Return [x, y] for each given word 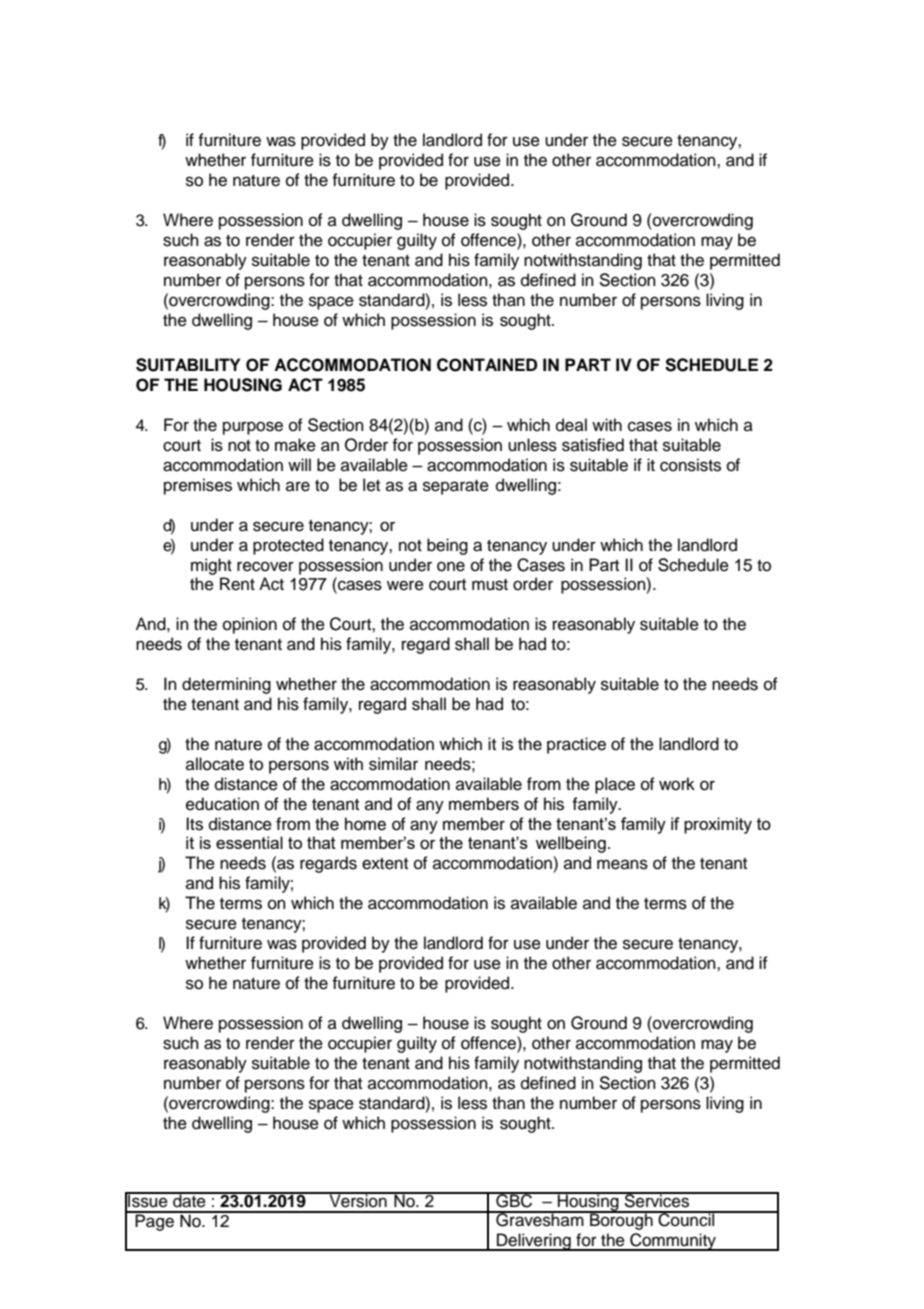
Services [657, 1200]
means [622, 864]
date [189, 1200]
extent [385, 864]
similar [393, 764]
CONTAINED [487, 365]
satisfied [593, 445]
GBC [514, 1200]
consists [690, 465]
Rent [237, 584]
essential [249, 842]
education [222, 804]
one [451, 566]
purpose [253, 428]
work [677, 784]
